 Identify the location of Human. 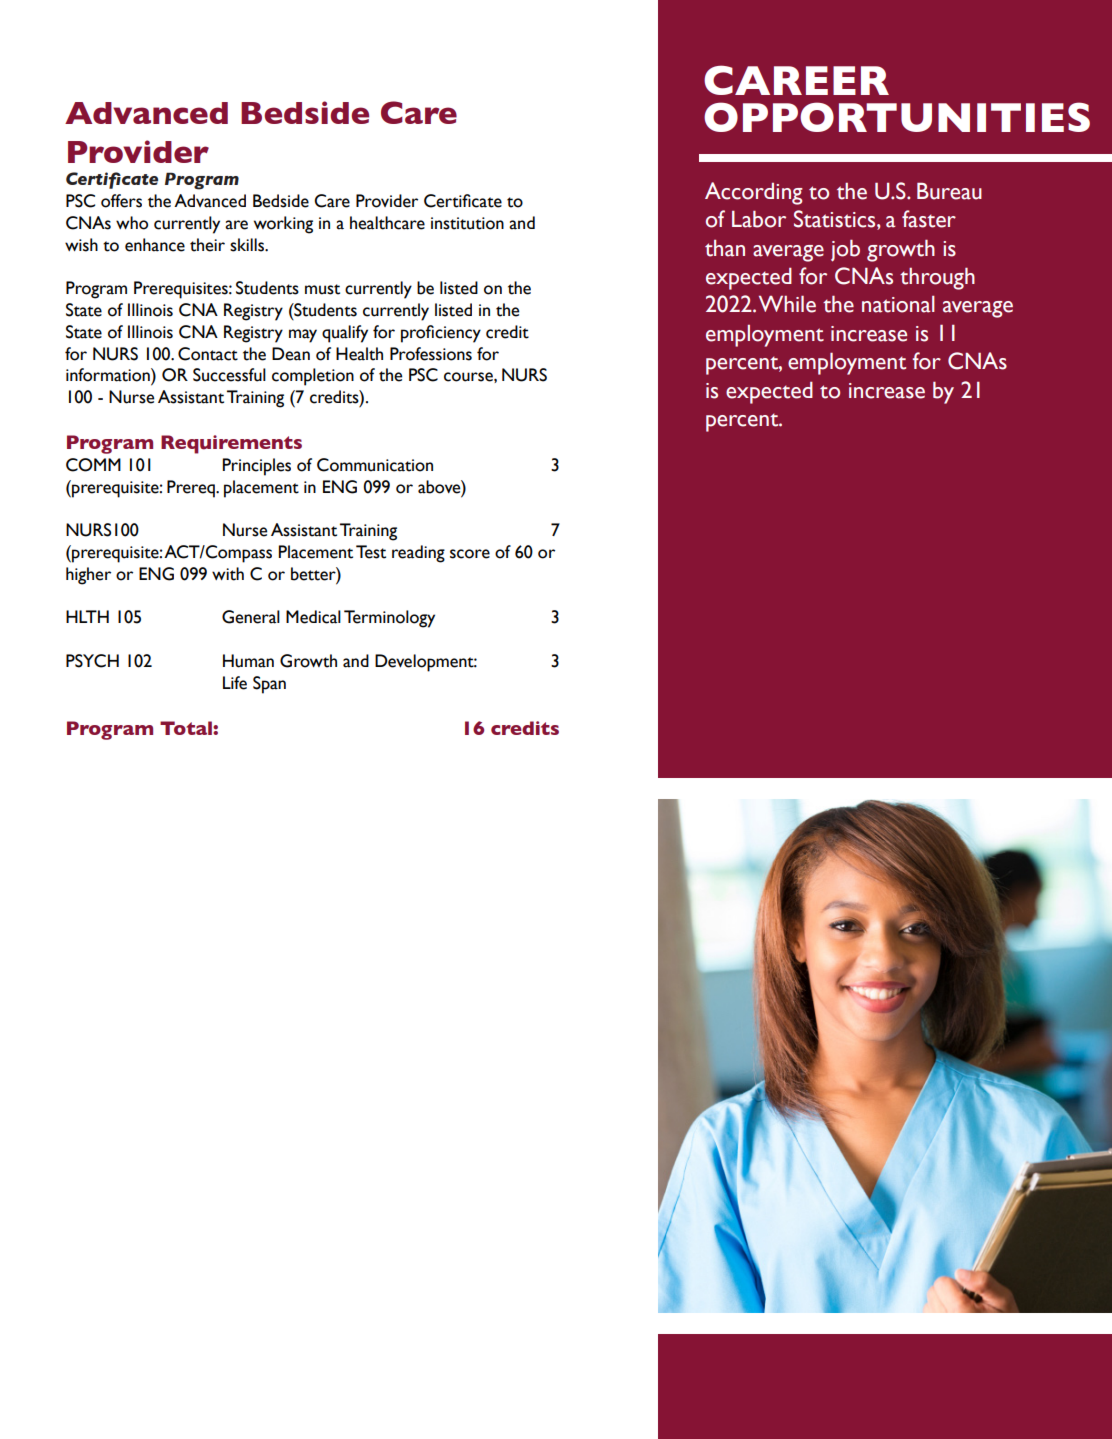
(248, 661).
